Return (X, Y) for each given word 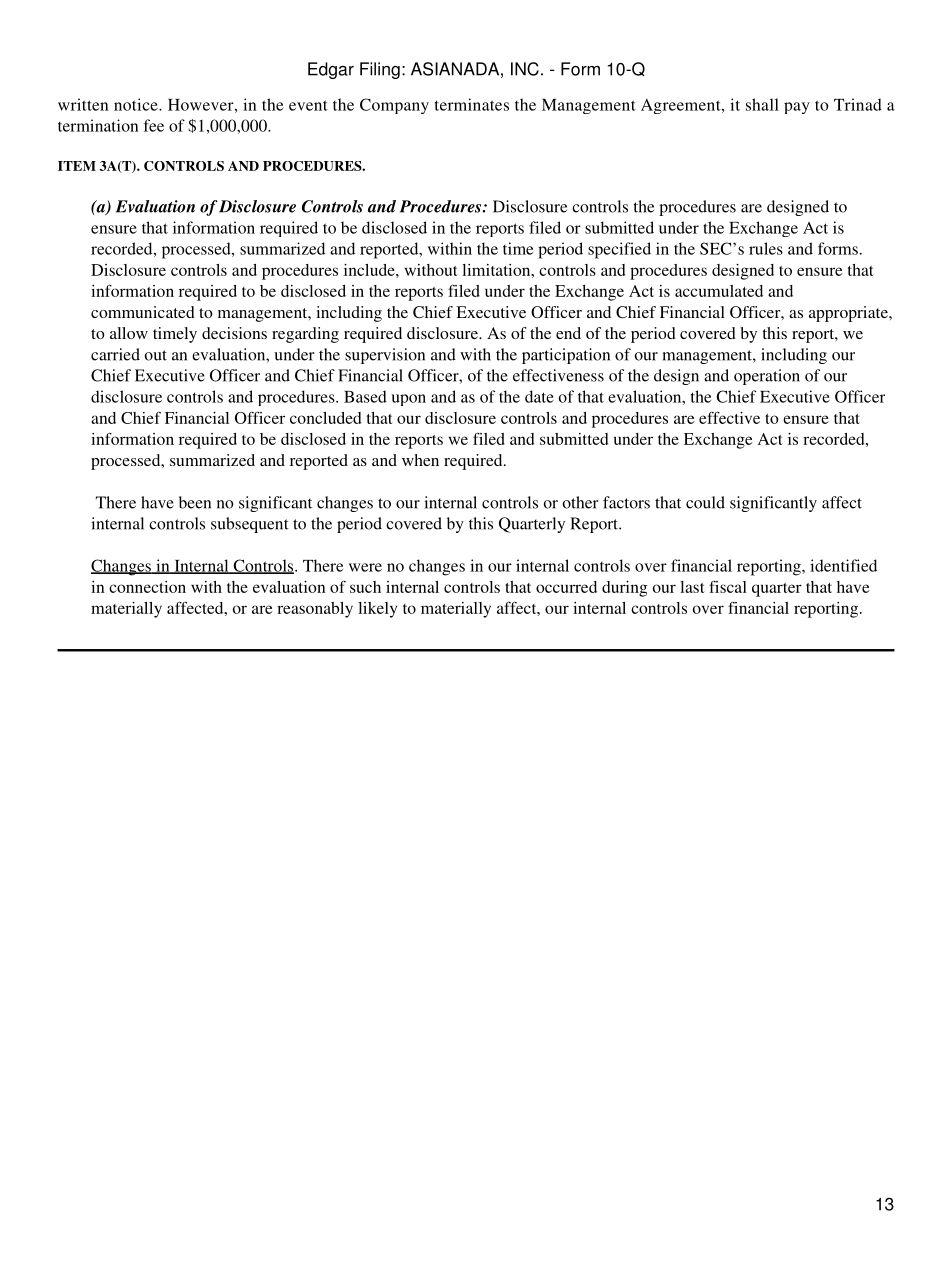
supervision (385, 356)
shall (762, 104)
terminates (472, 104)
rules (766, 248)
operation (767, 377)
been (195, 502)
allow (129, 333)
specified (619, 250)
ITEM (77, 166)
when (420, 460)
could (705, 502)
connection (147, 587)
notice (137, 104)
